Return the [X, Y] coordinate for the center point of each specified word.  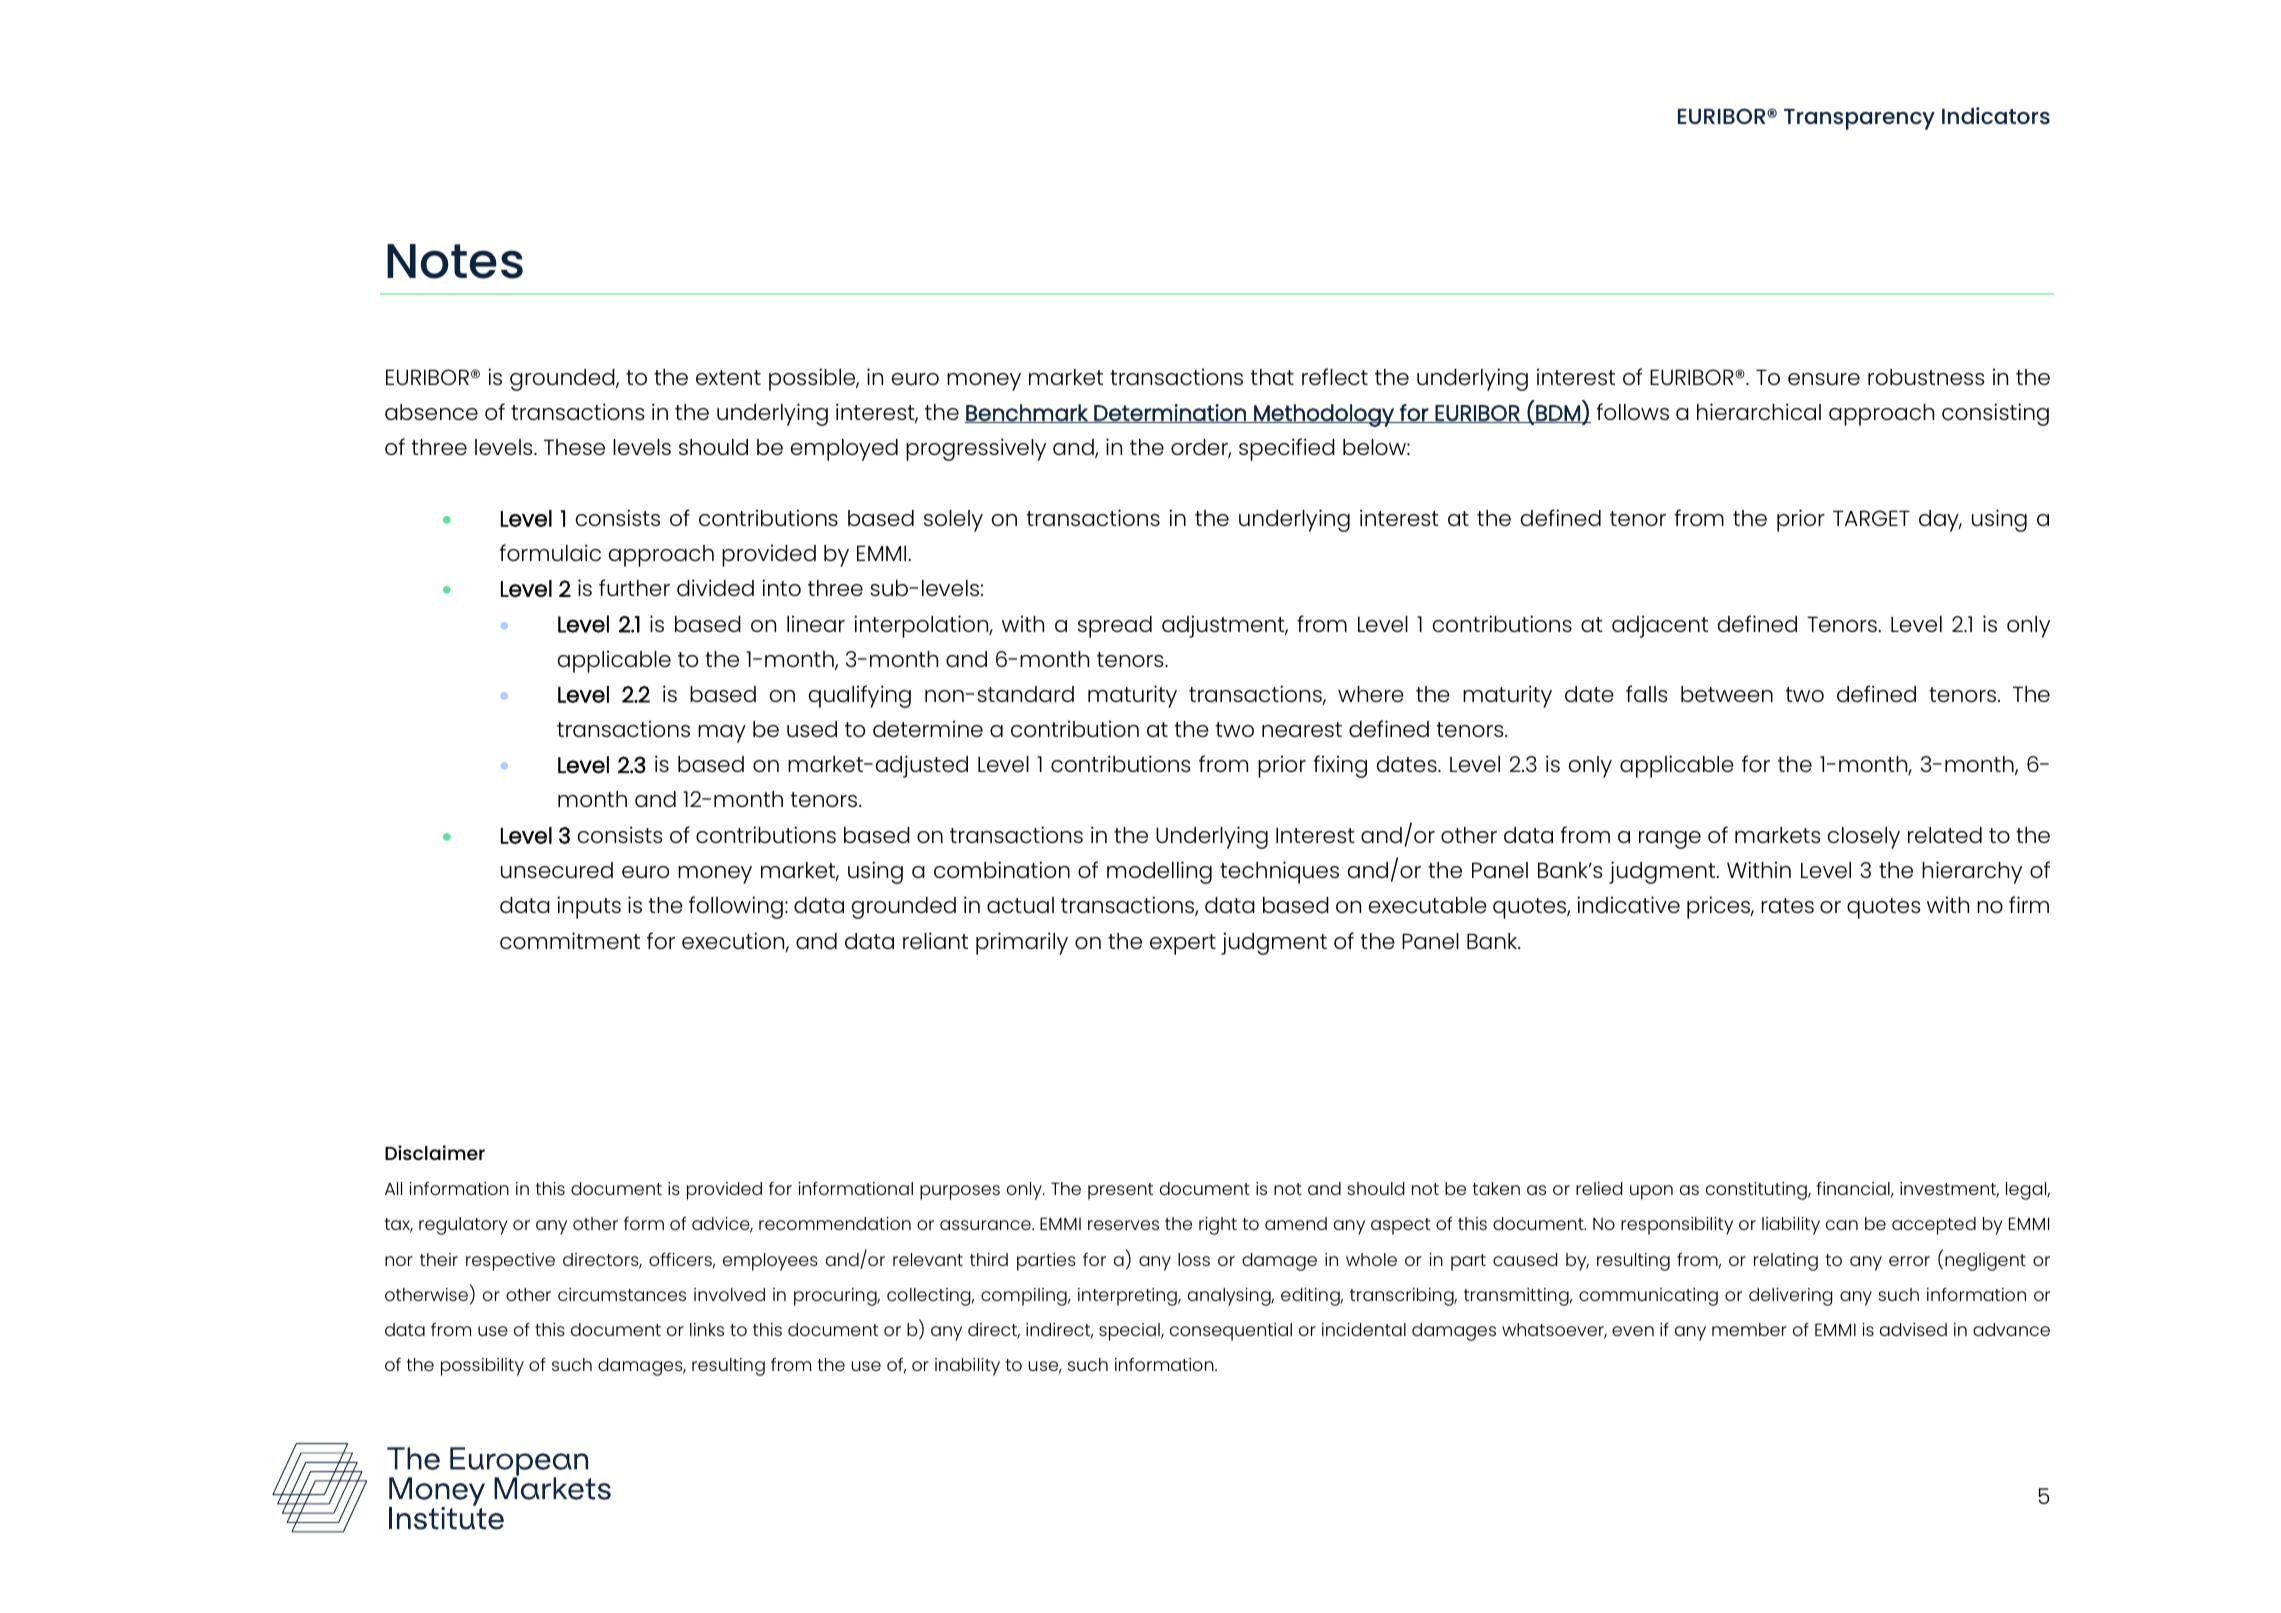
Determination [1170, 413]
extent [728, 377]
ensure [1824, 379]
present [1120, 1191]
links [707, 1329]
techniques [1279, 872]
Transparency [1859, 119]
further [634, 587]
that [1272, 377]
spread [1115, 627]
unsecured [557, 870]
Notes [455, 261]
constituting [1757, 1191]
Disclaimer [435, 1152]
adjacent [1660, 626]
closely [1864, 838]
